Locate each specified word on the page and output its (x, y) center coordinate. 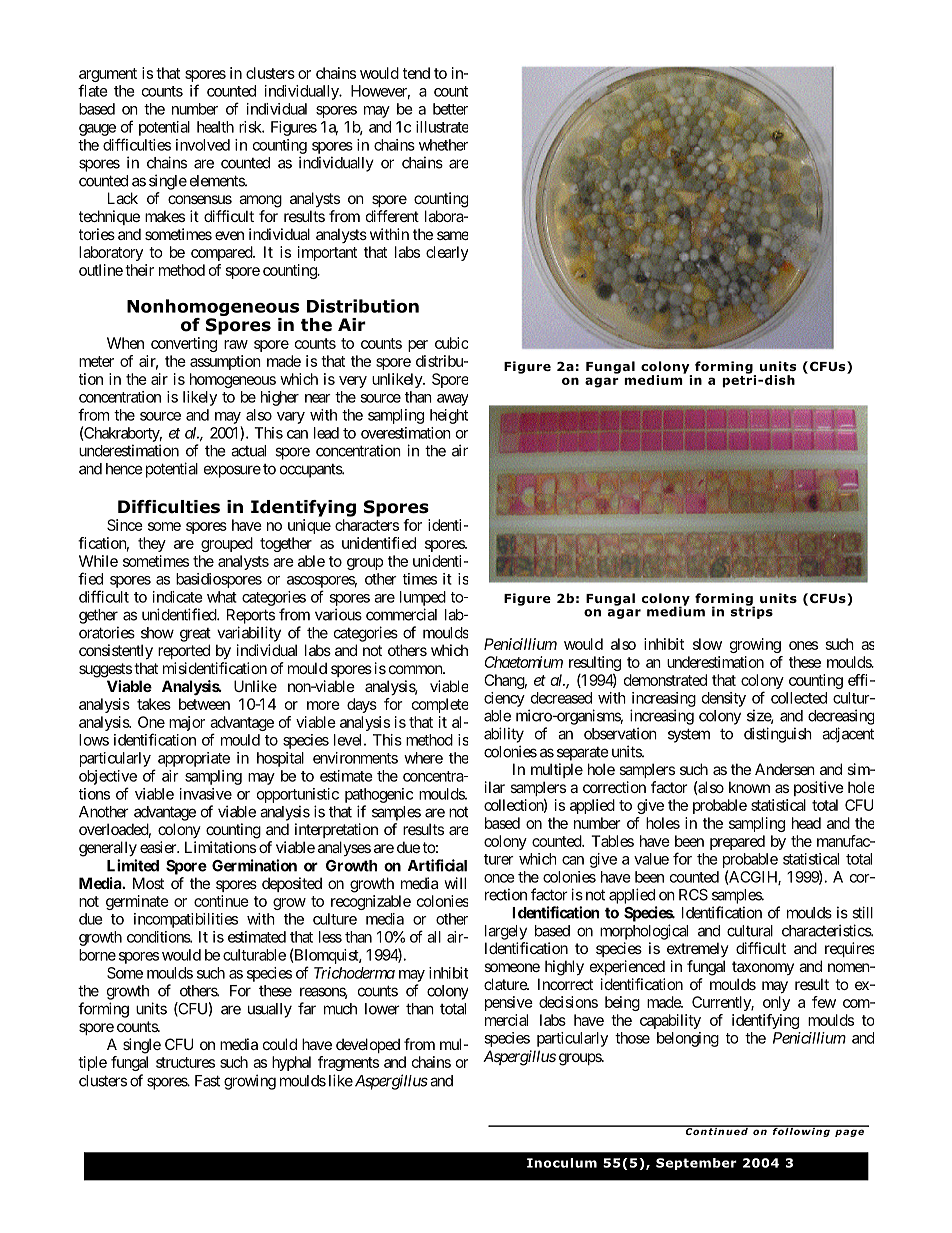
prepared (737, 842)
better (450, 109)
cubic (451, 343)
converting (184, 344)
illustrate (442, 127)
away (452, 400)
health (215, 127)
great (195, 635)
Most (148, 883)
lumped (423, 598)
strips (752, 611)
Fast (207, 1081)
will (455, 883)
